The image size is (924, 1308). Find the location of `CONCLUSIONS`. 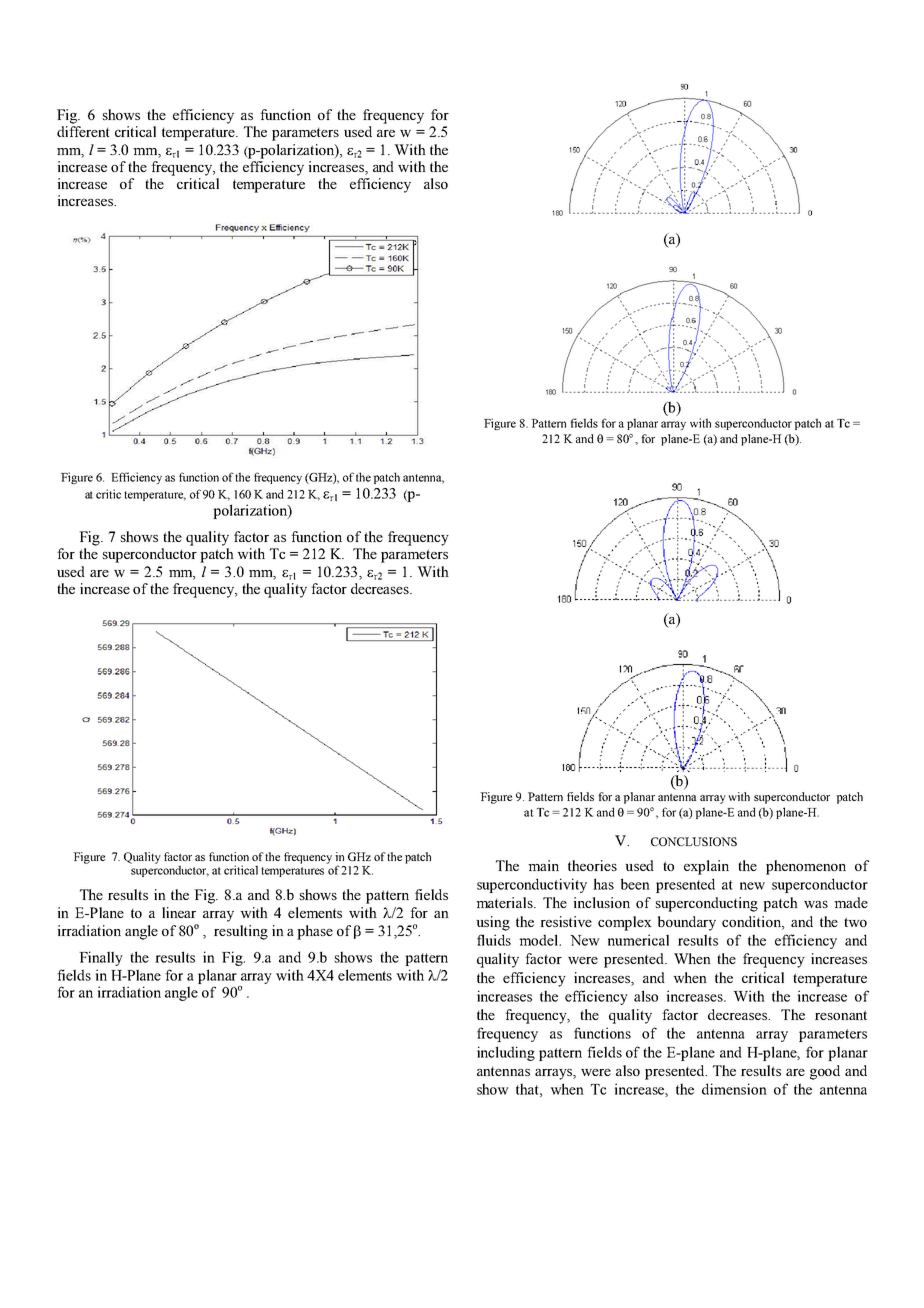

CONCLUSIONS is located at coordinates (694, 841).
